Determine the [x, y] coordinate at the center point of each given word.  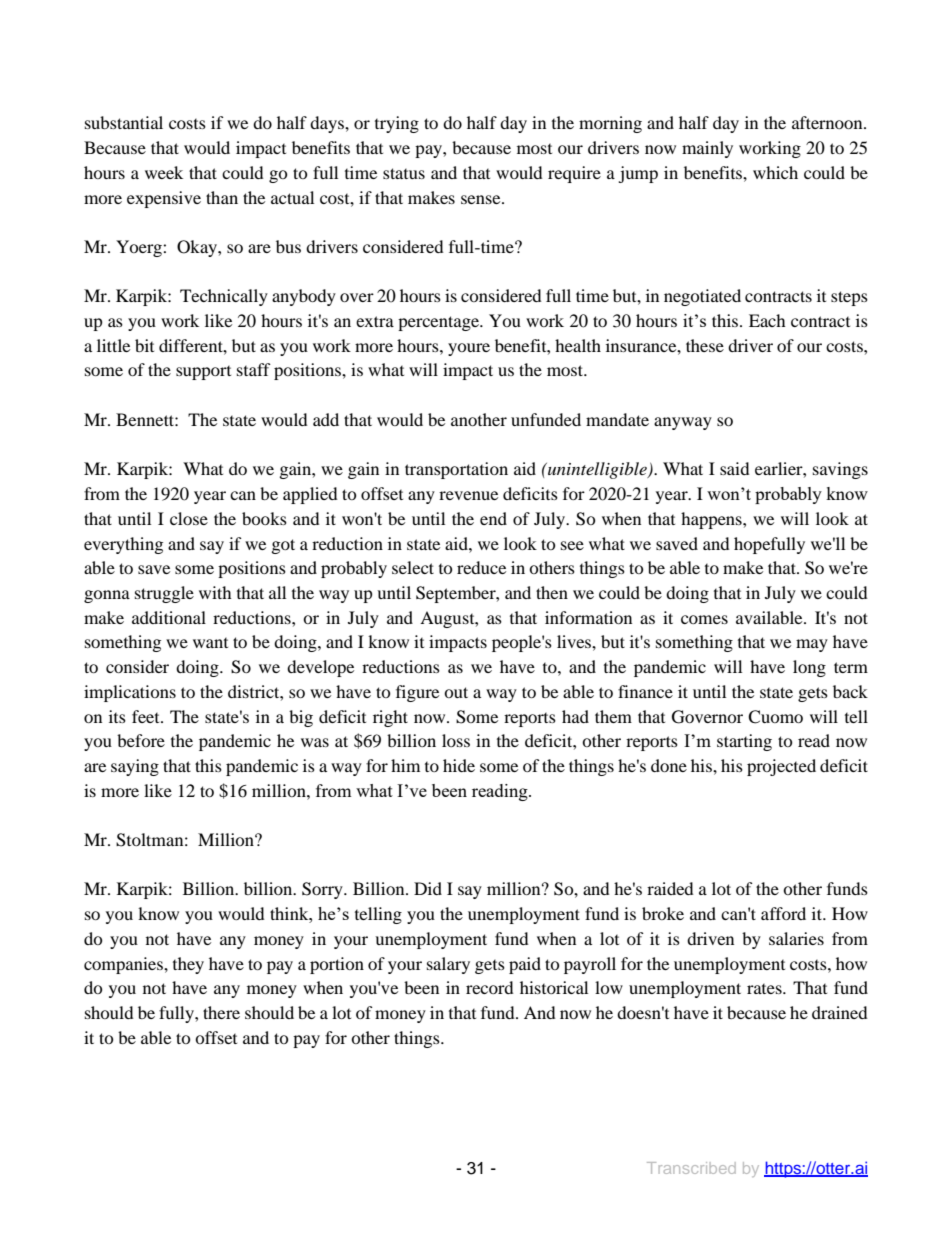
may [812, 645]
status [404, 173]
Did [428, 888]
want [210, 643]
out [456, 692]
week [164, 172]
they [188, 965]
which [775, 172]
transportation [456, 470]
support [203, 373]
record [490, 987]
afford [783, 913]
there [221, 1012]
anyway [683, 423]
